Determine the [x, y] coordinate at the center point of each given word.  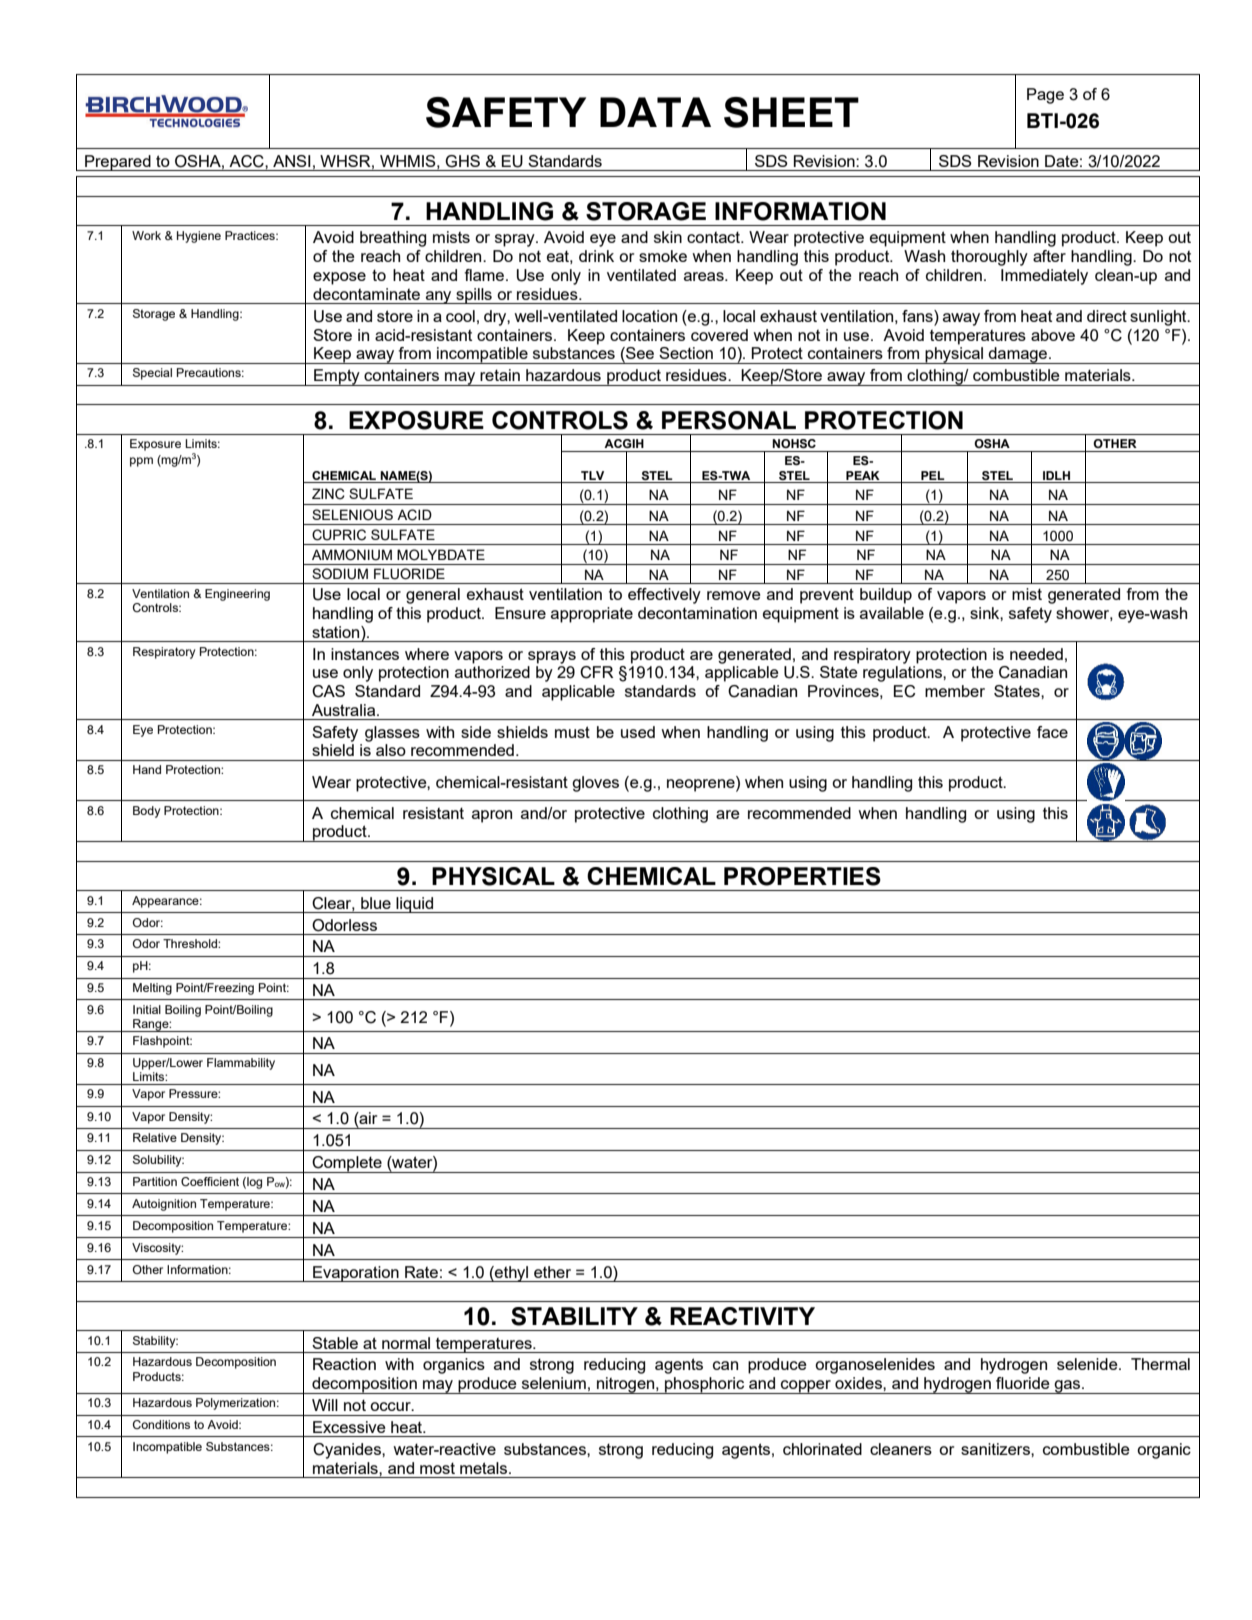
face [1052, 732]
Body [146, 812]
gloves [595, 784]
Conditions [161, 1424]
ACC [247, 161]
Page [1045, 96]
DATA [655, 112]
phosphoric [705, 1385]
